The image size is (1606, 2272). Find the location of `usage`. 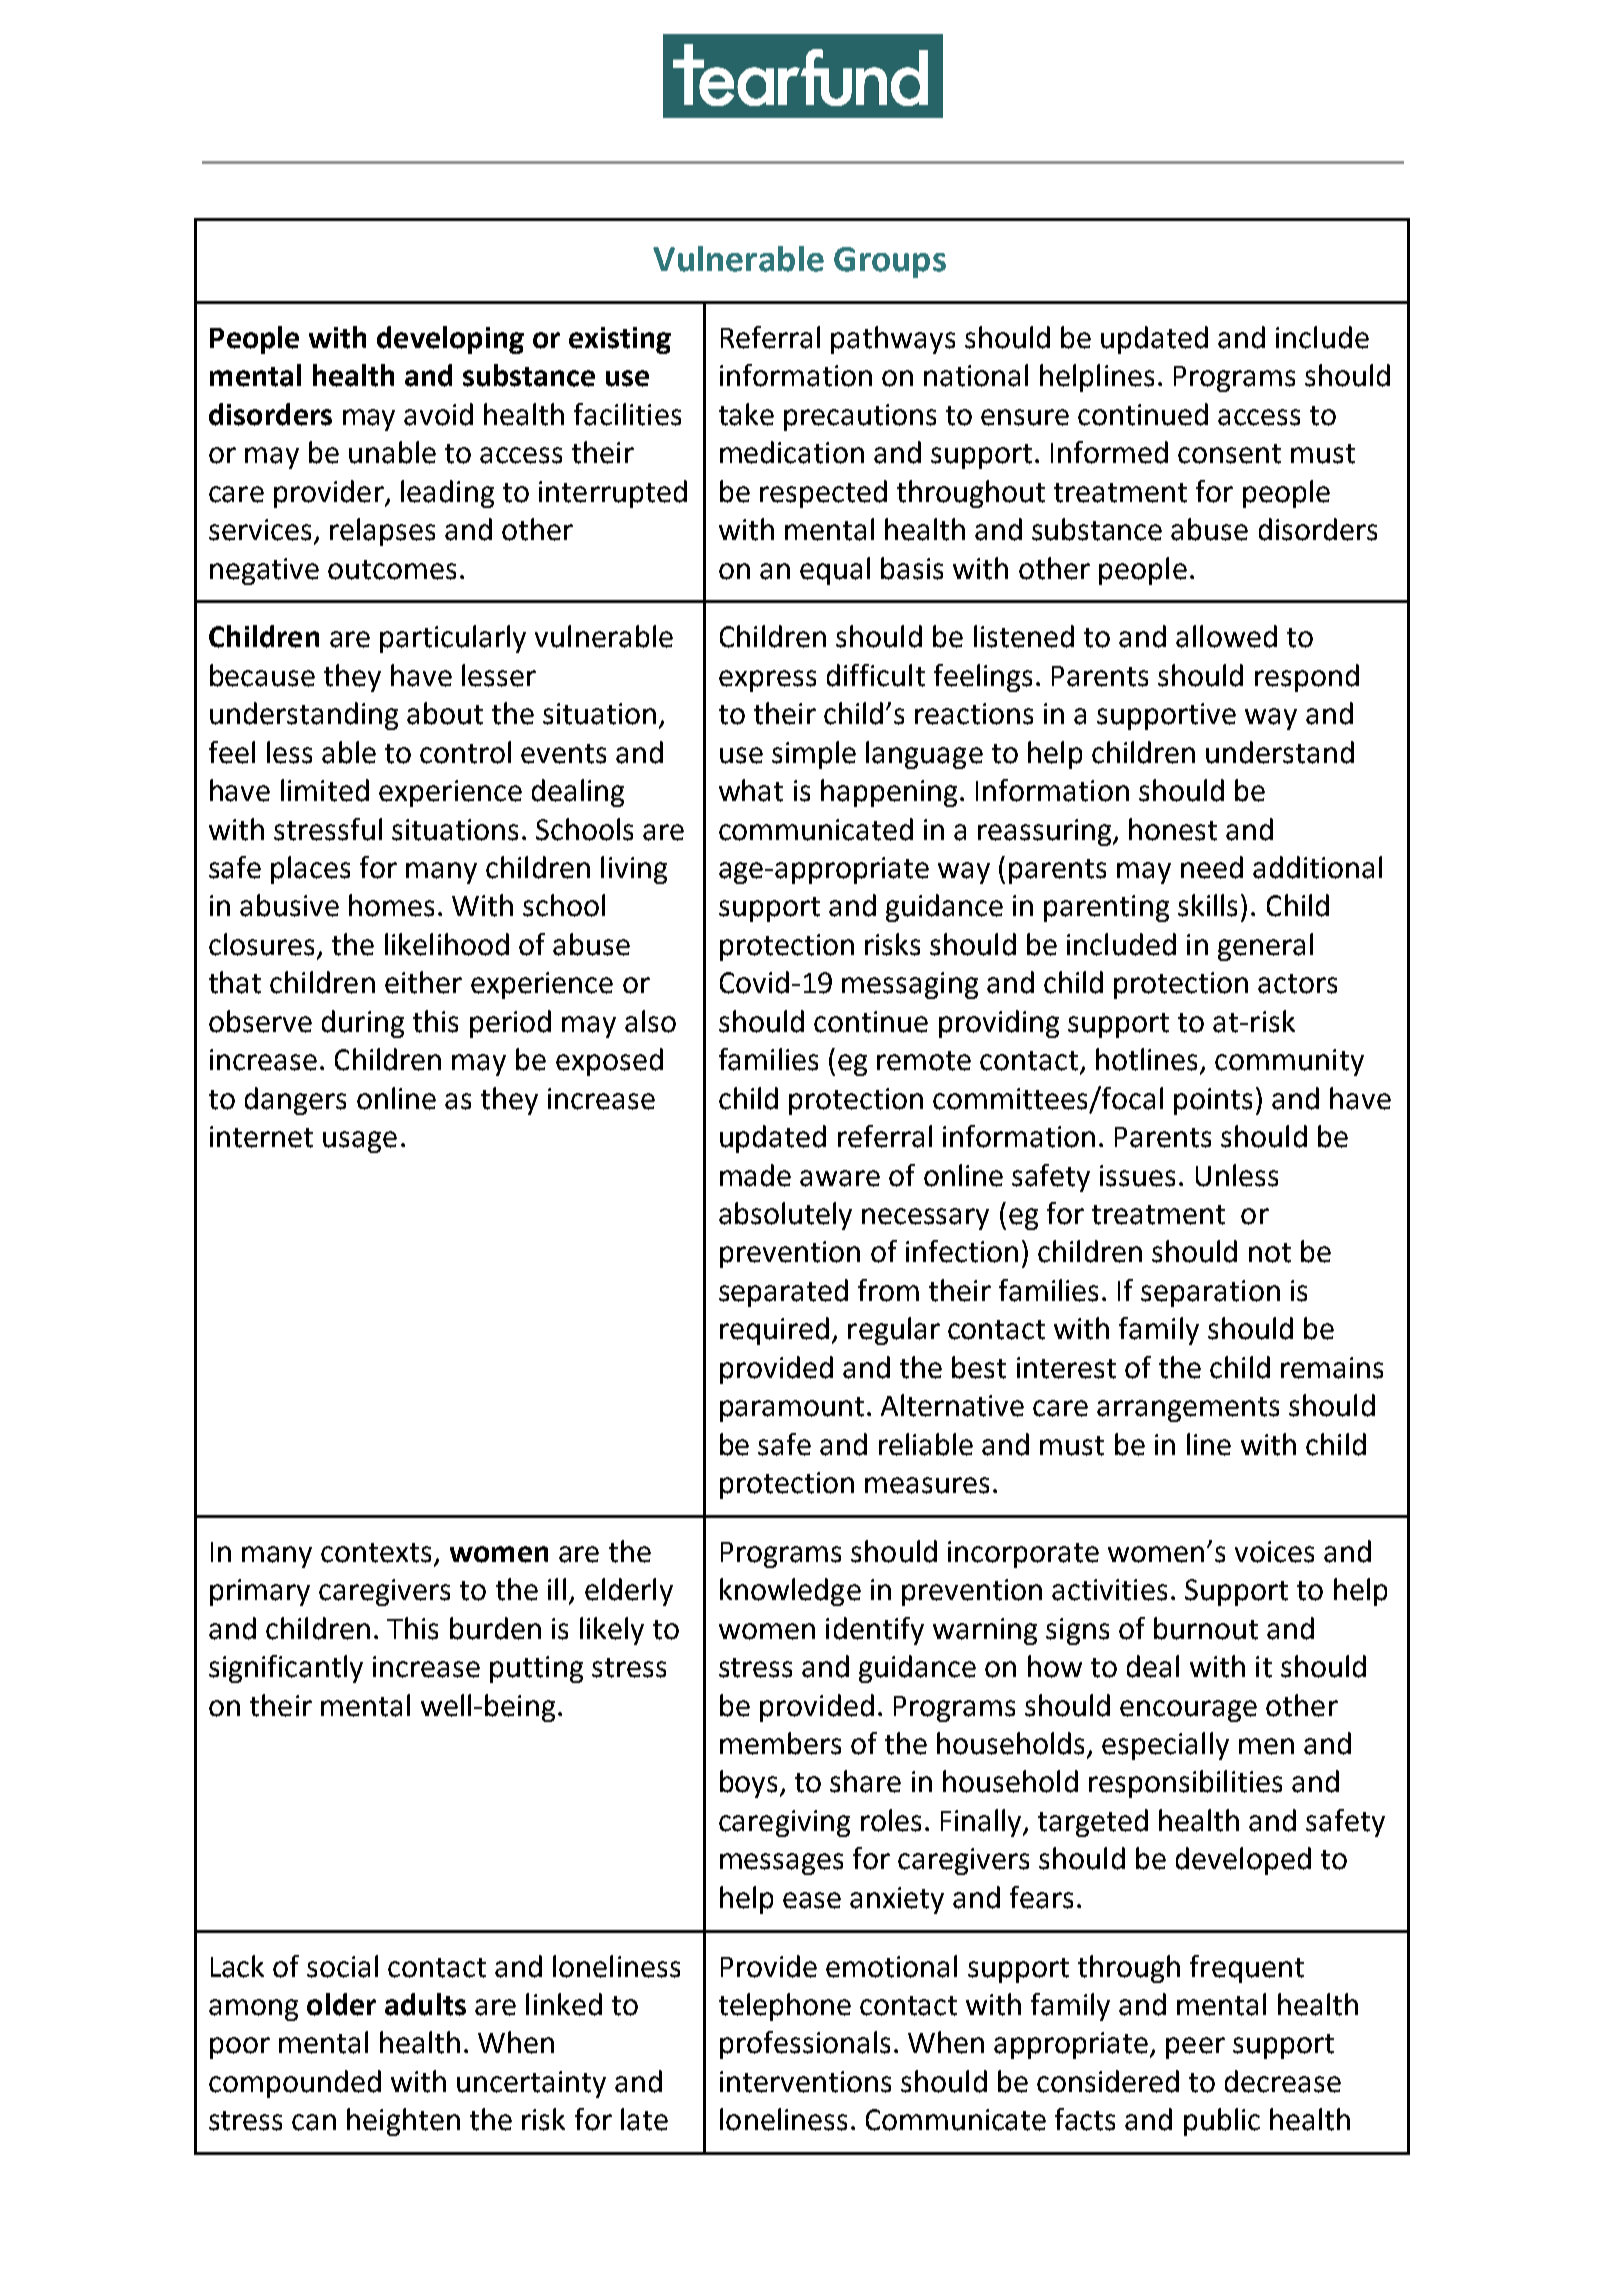

usage is located at coordinates (360, 1142).
